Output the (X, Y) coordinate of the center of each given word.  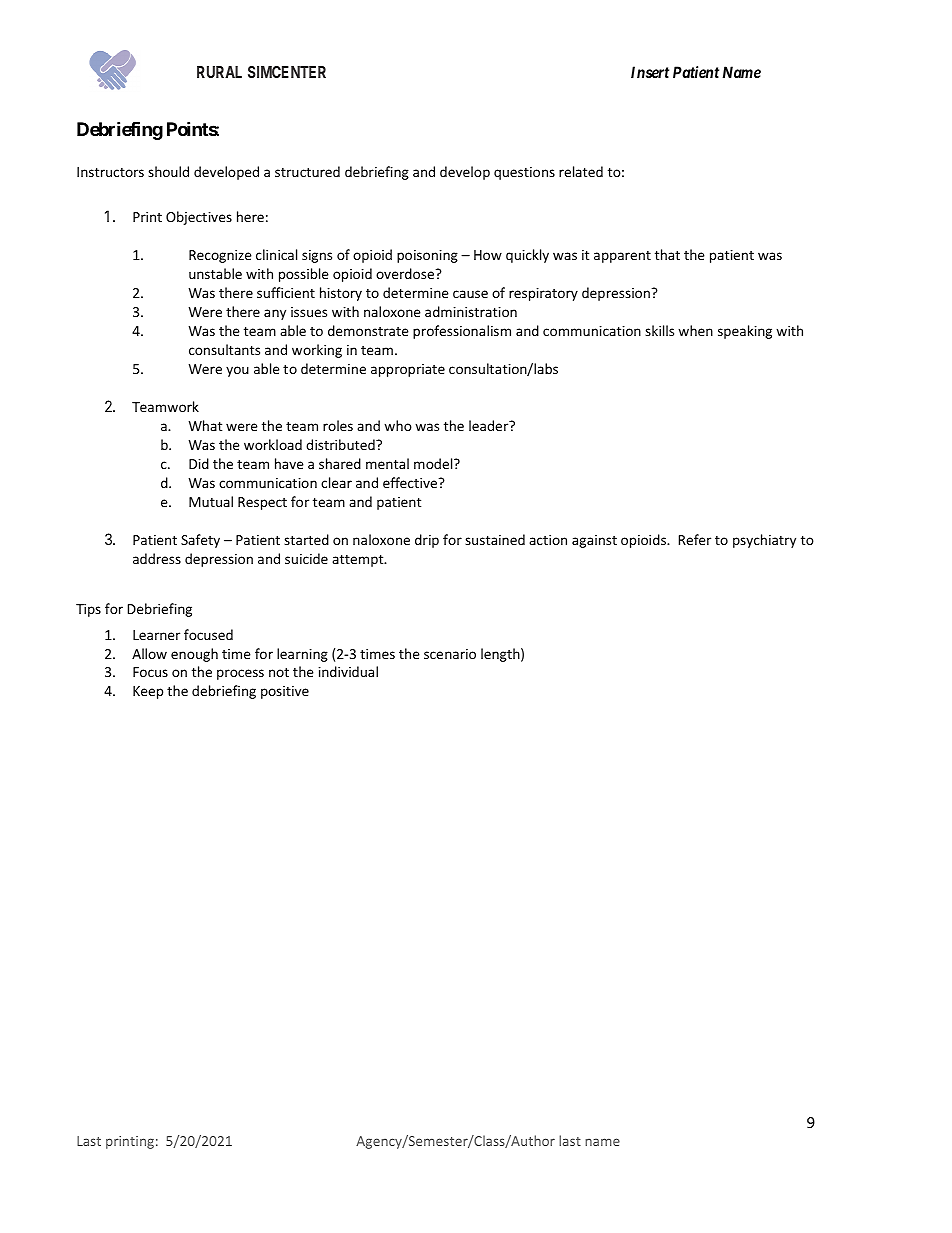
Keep (148, 692)
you (237, 371)
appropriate (408, 370)
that (667, 254)
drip (427, 541)
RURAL (219, 72)
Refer (695, 539)
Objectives (199, 218)
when (695, 330)
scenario (450, 654)
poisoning (427, 256)
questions (524, 173)
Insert (650, 72)
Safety (200, 541)
